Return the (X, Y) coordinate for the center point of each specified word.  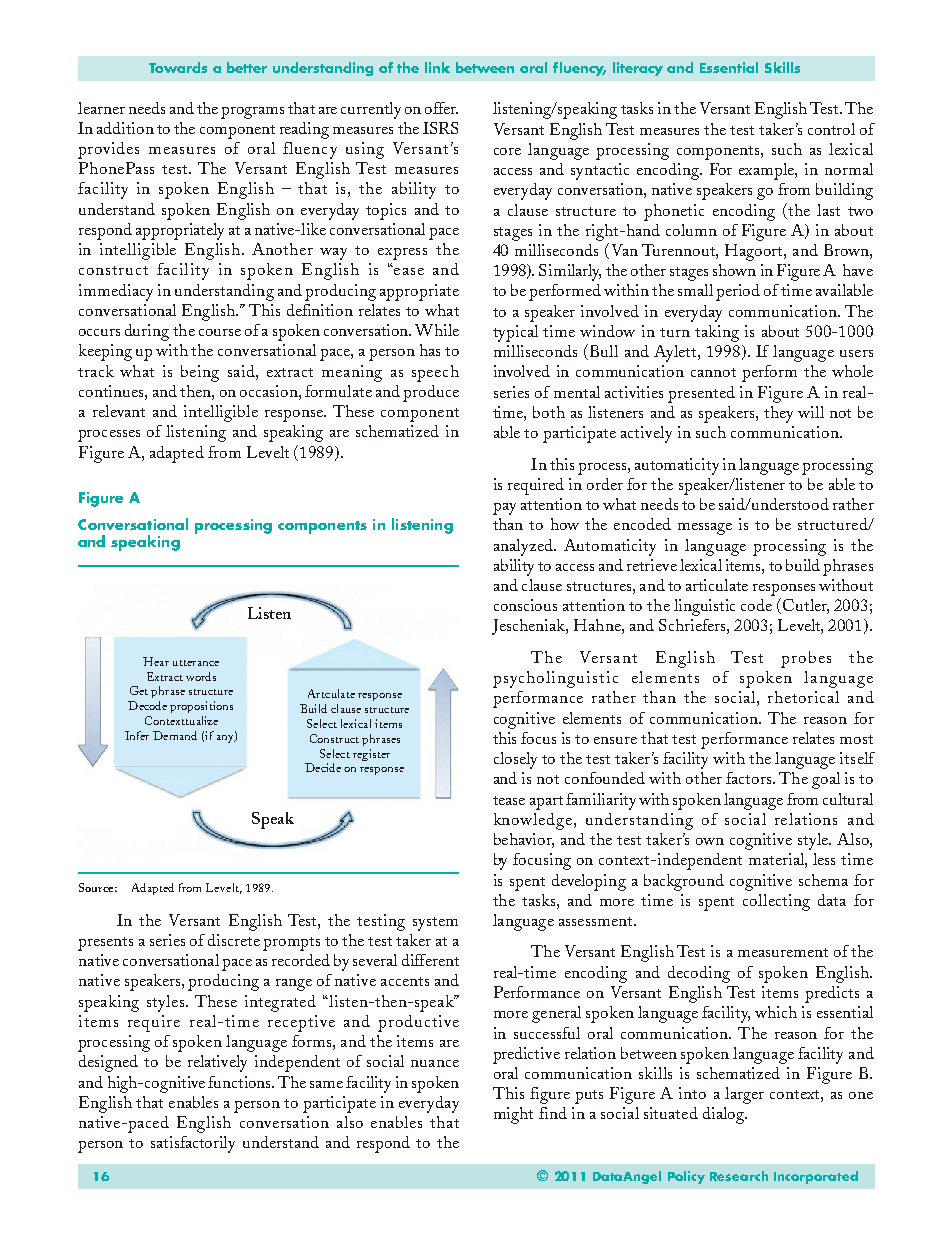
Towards (178, 67)
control (831, 129)
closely (515, 760)
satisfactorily (193, 1144)
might (513, 1115)
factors (750, 778)
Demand (175, 735)
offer (441, 108)
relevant (119, 411)
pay (504, 509)
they (778, 414)
